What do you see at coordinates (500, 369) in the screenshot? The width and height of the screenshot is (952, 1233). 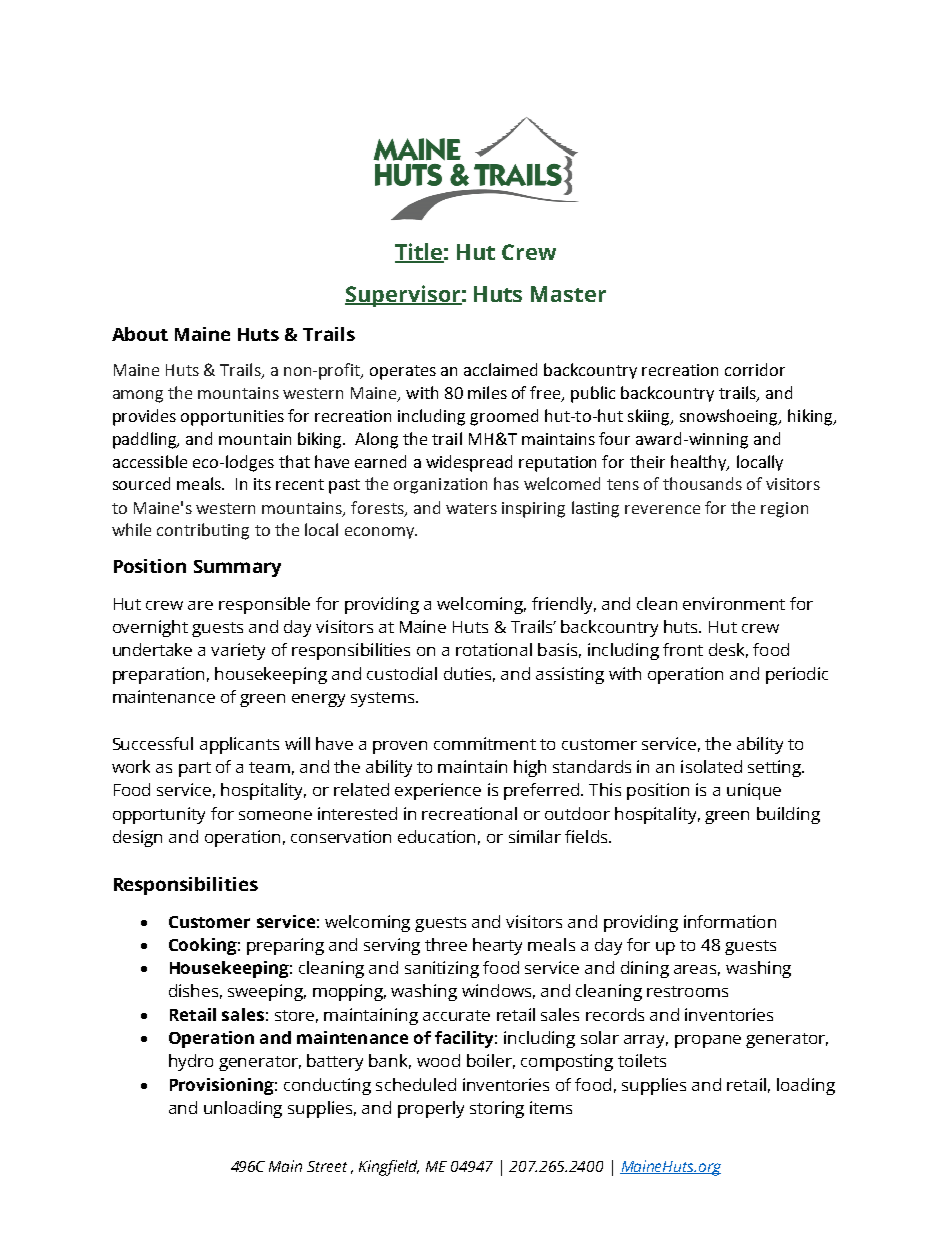 I see `acclaimed` at bounding box center [500, 369].
